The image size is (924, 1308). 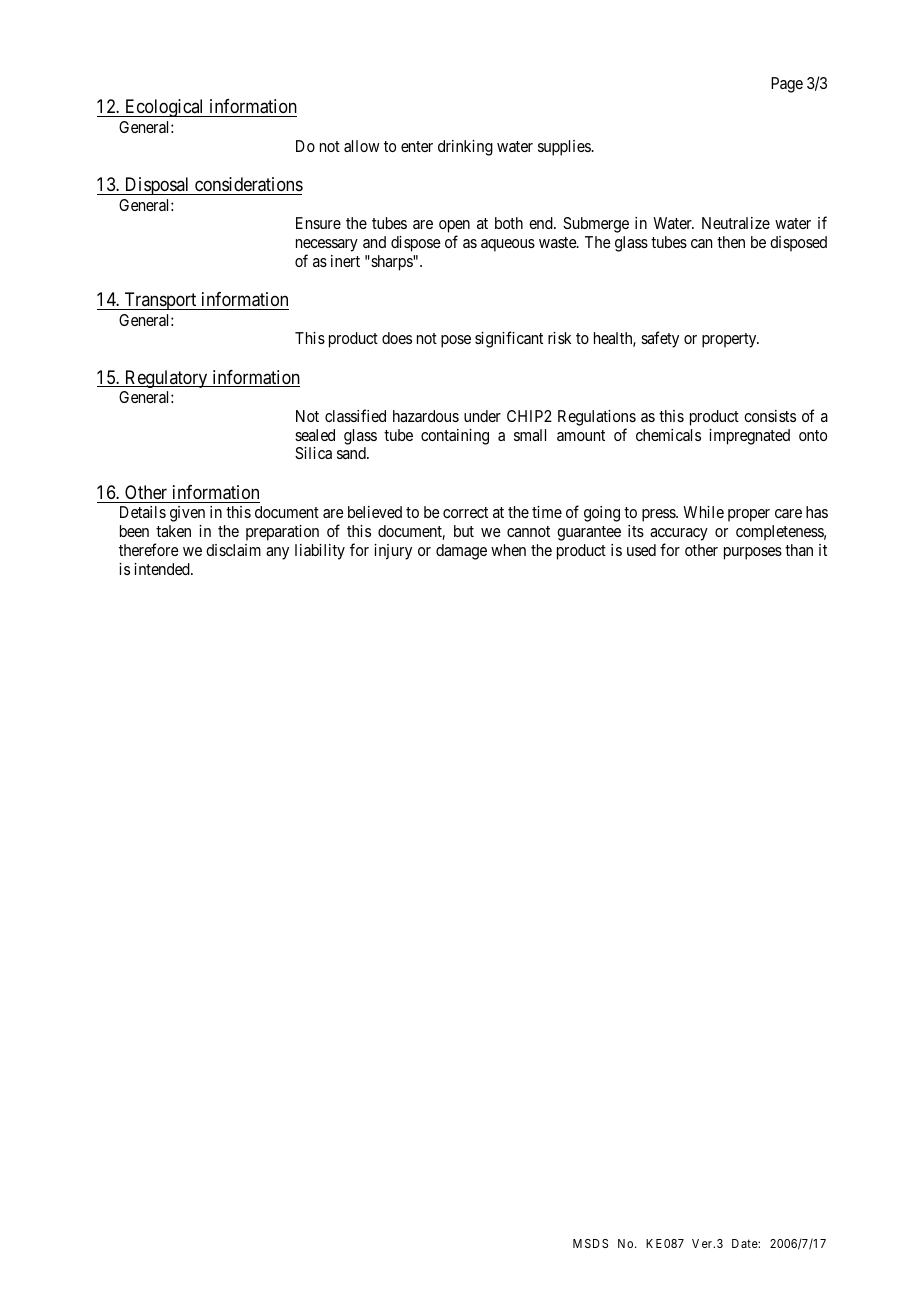 I want to click on Page, so click(x=787, y=85).
